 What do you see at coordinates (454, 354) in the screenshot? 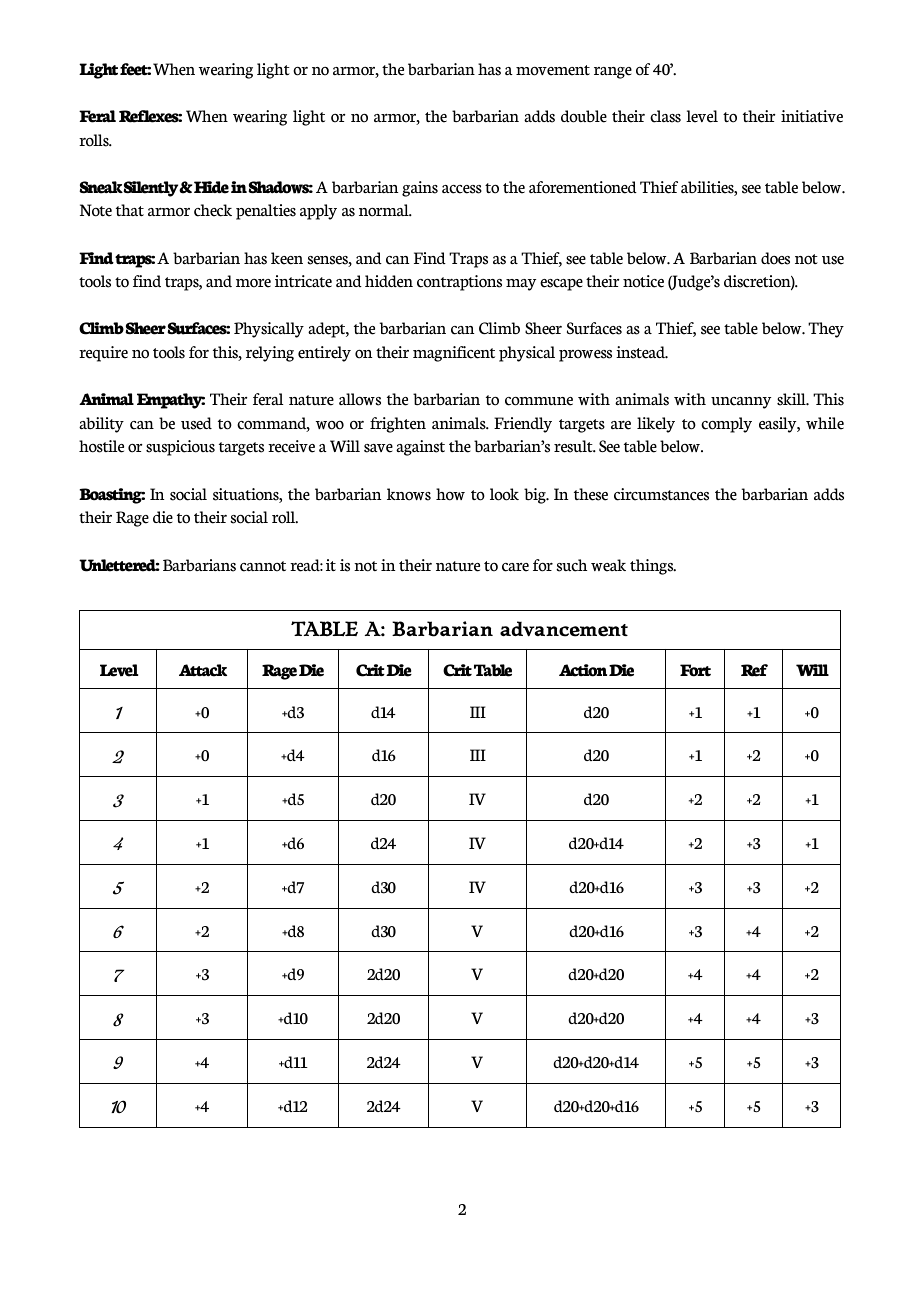
I see `magnificent` at bounding box center [454, 354].
